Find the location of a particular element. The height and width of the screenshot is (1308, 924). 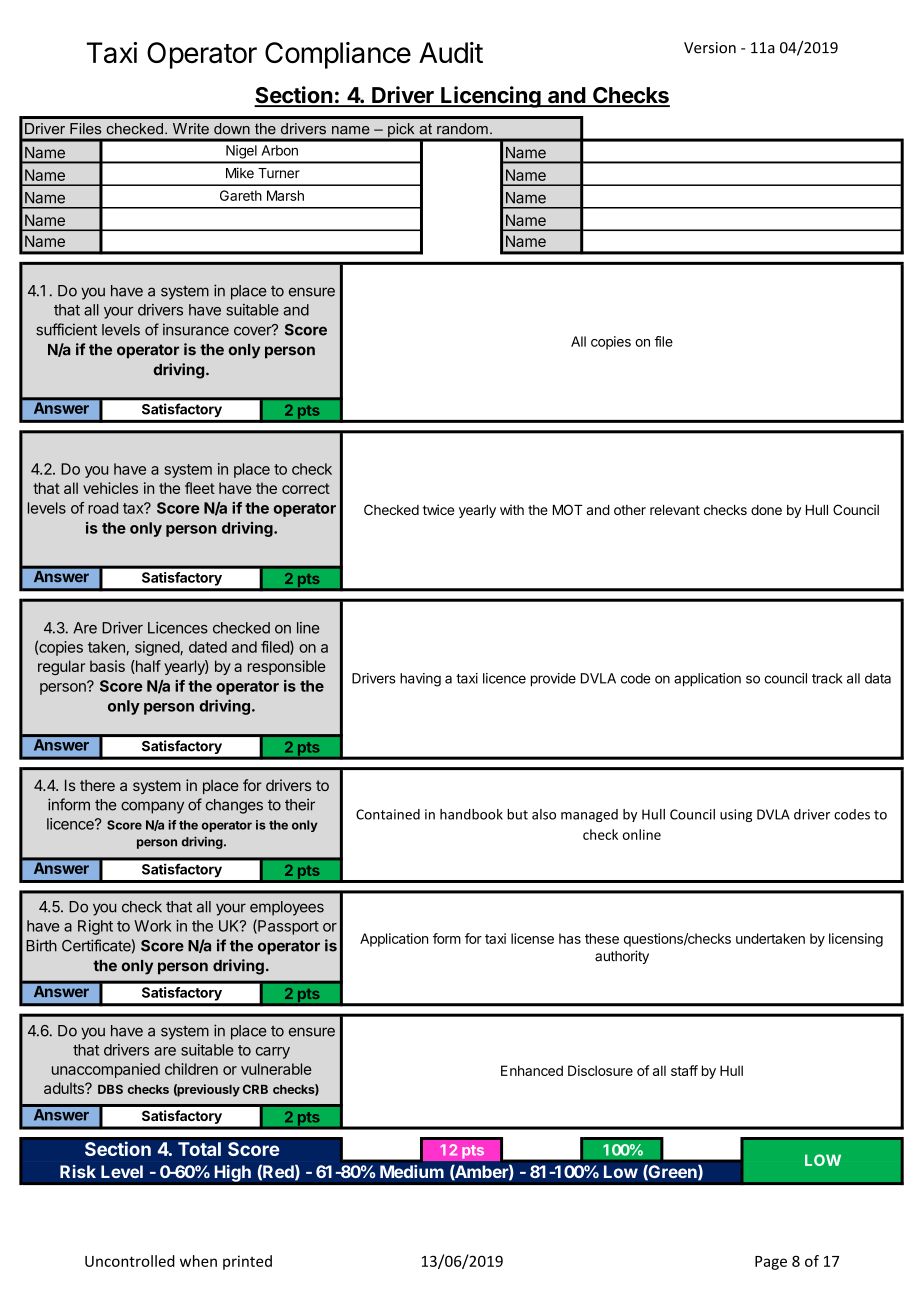

Licencing is located at coordinates (491, 97).
